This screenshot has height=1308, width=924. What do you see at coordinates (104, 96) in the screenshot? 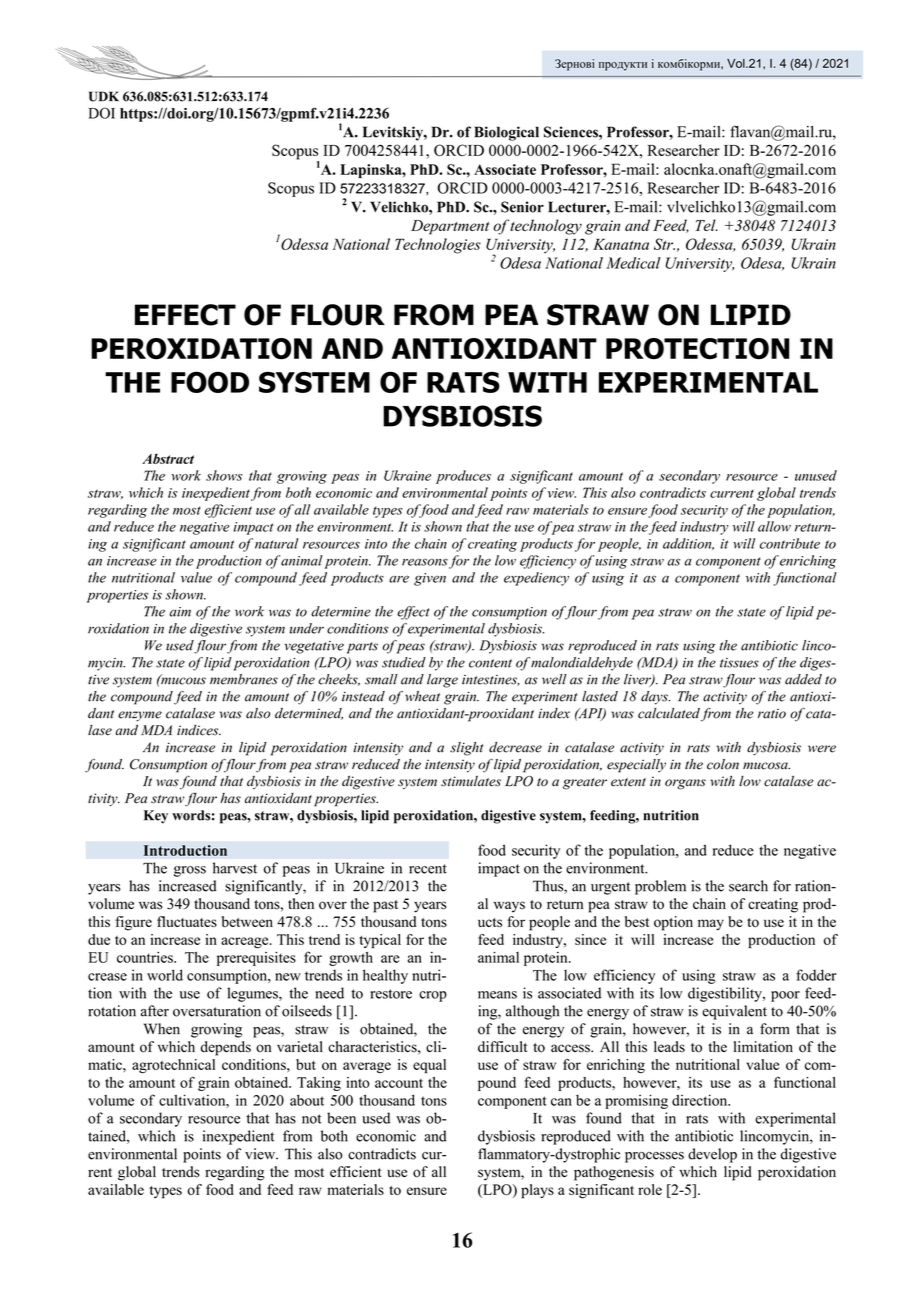
I see `UDK` at bounding box center [104, 96].
